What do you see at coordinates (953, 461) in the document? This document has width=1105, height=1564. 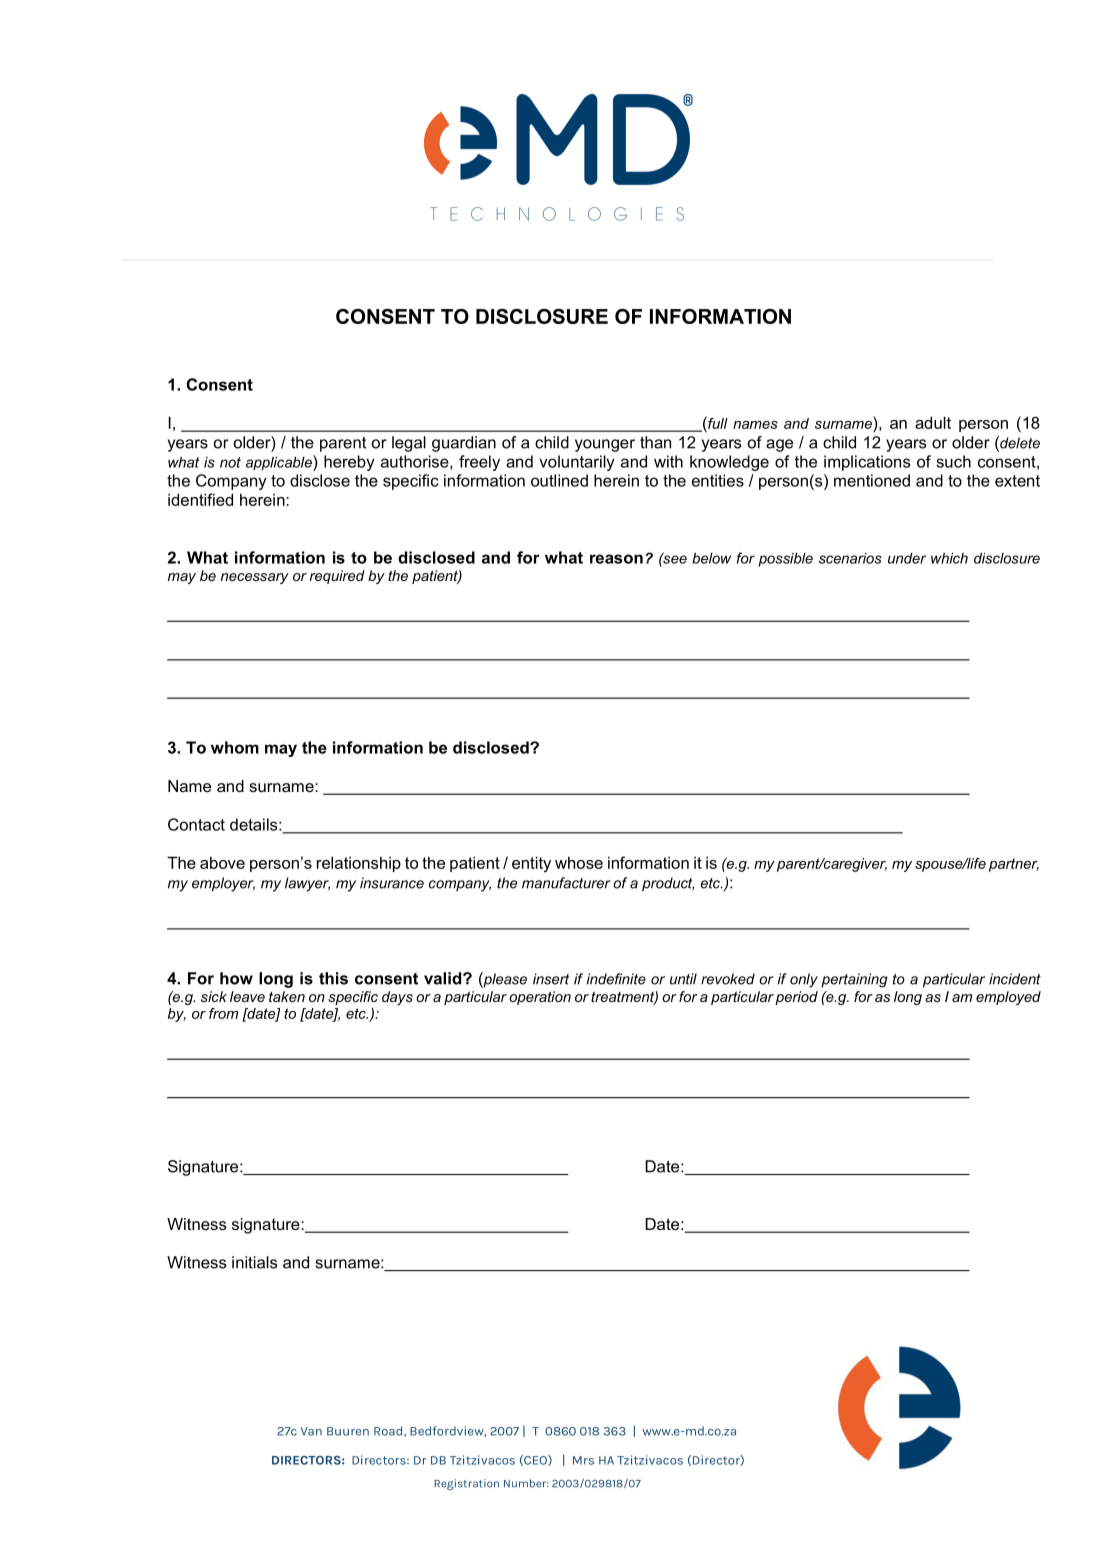 I see `such` at bounding box center [953, 461].
